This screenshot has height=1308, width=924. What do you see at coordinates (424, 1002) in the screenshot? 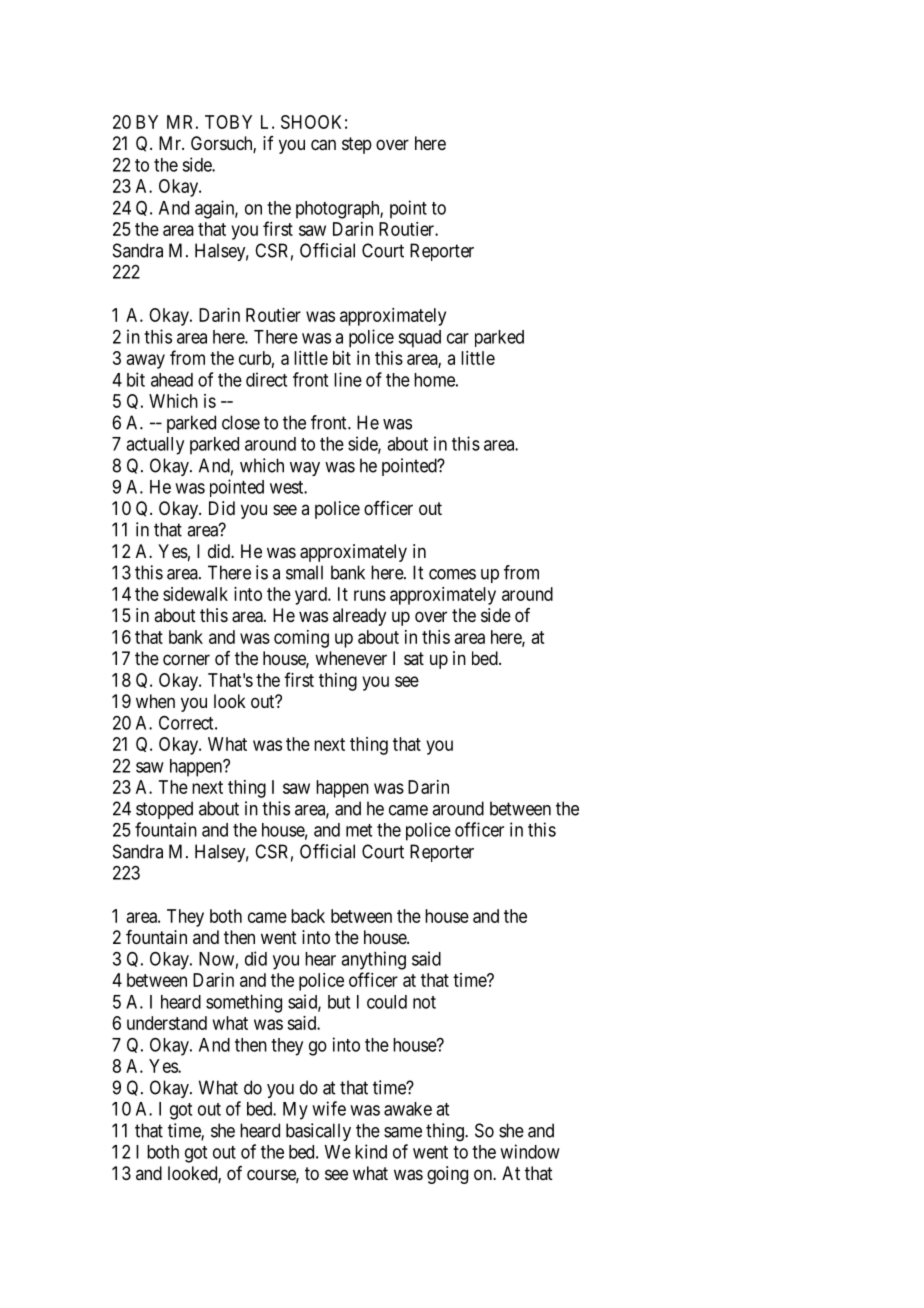
I see `not` at bounding box center [424, 1002].
